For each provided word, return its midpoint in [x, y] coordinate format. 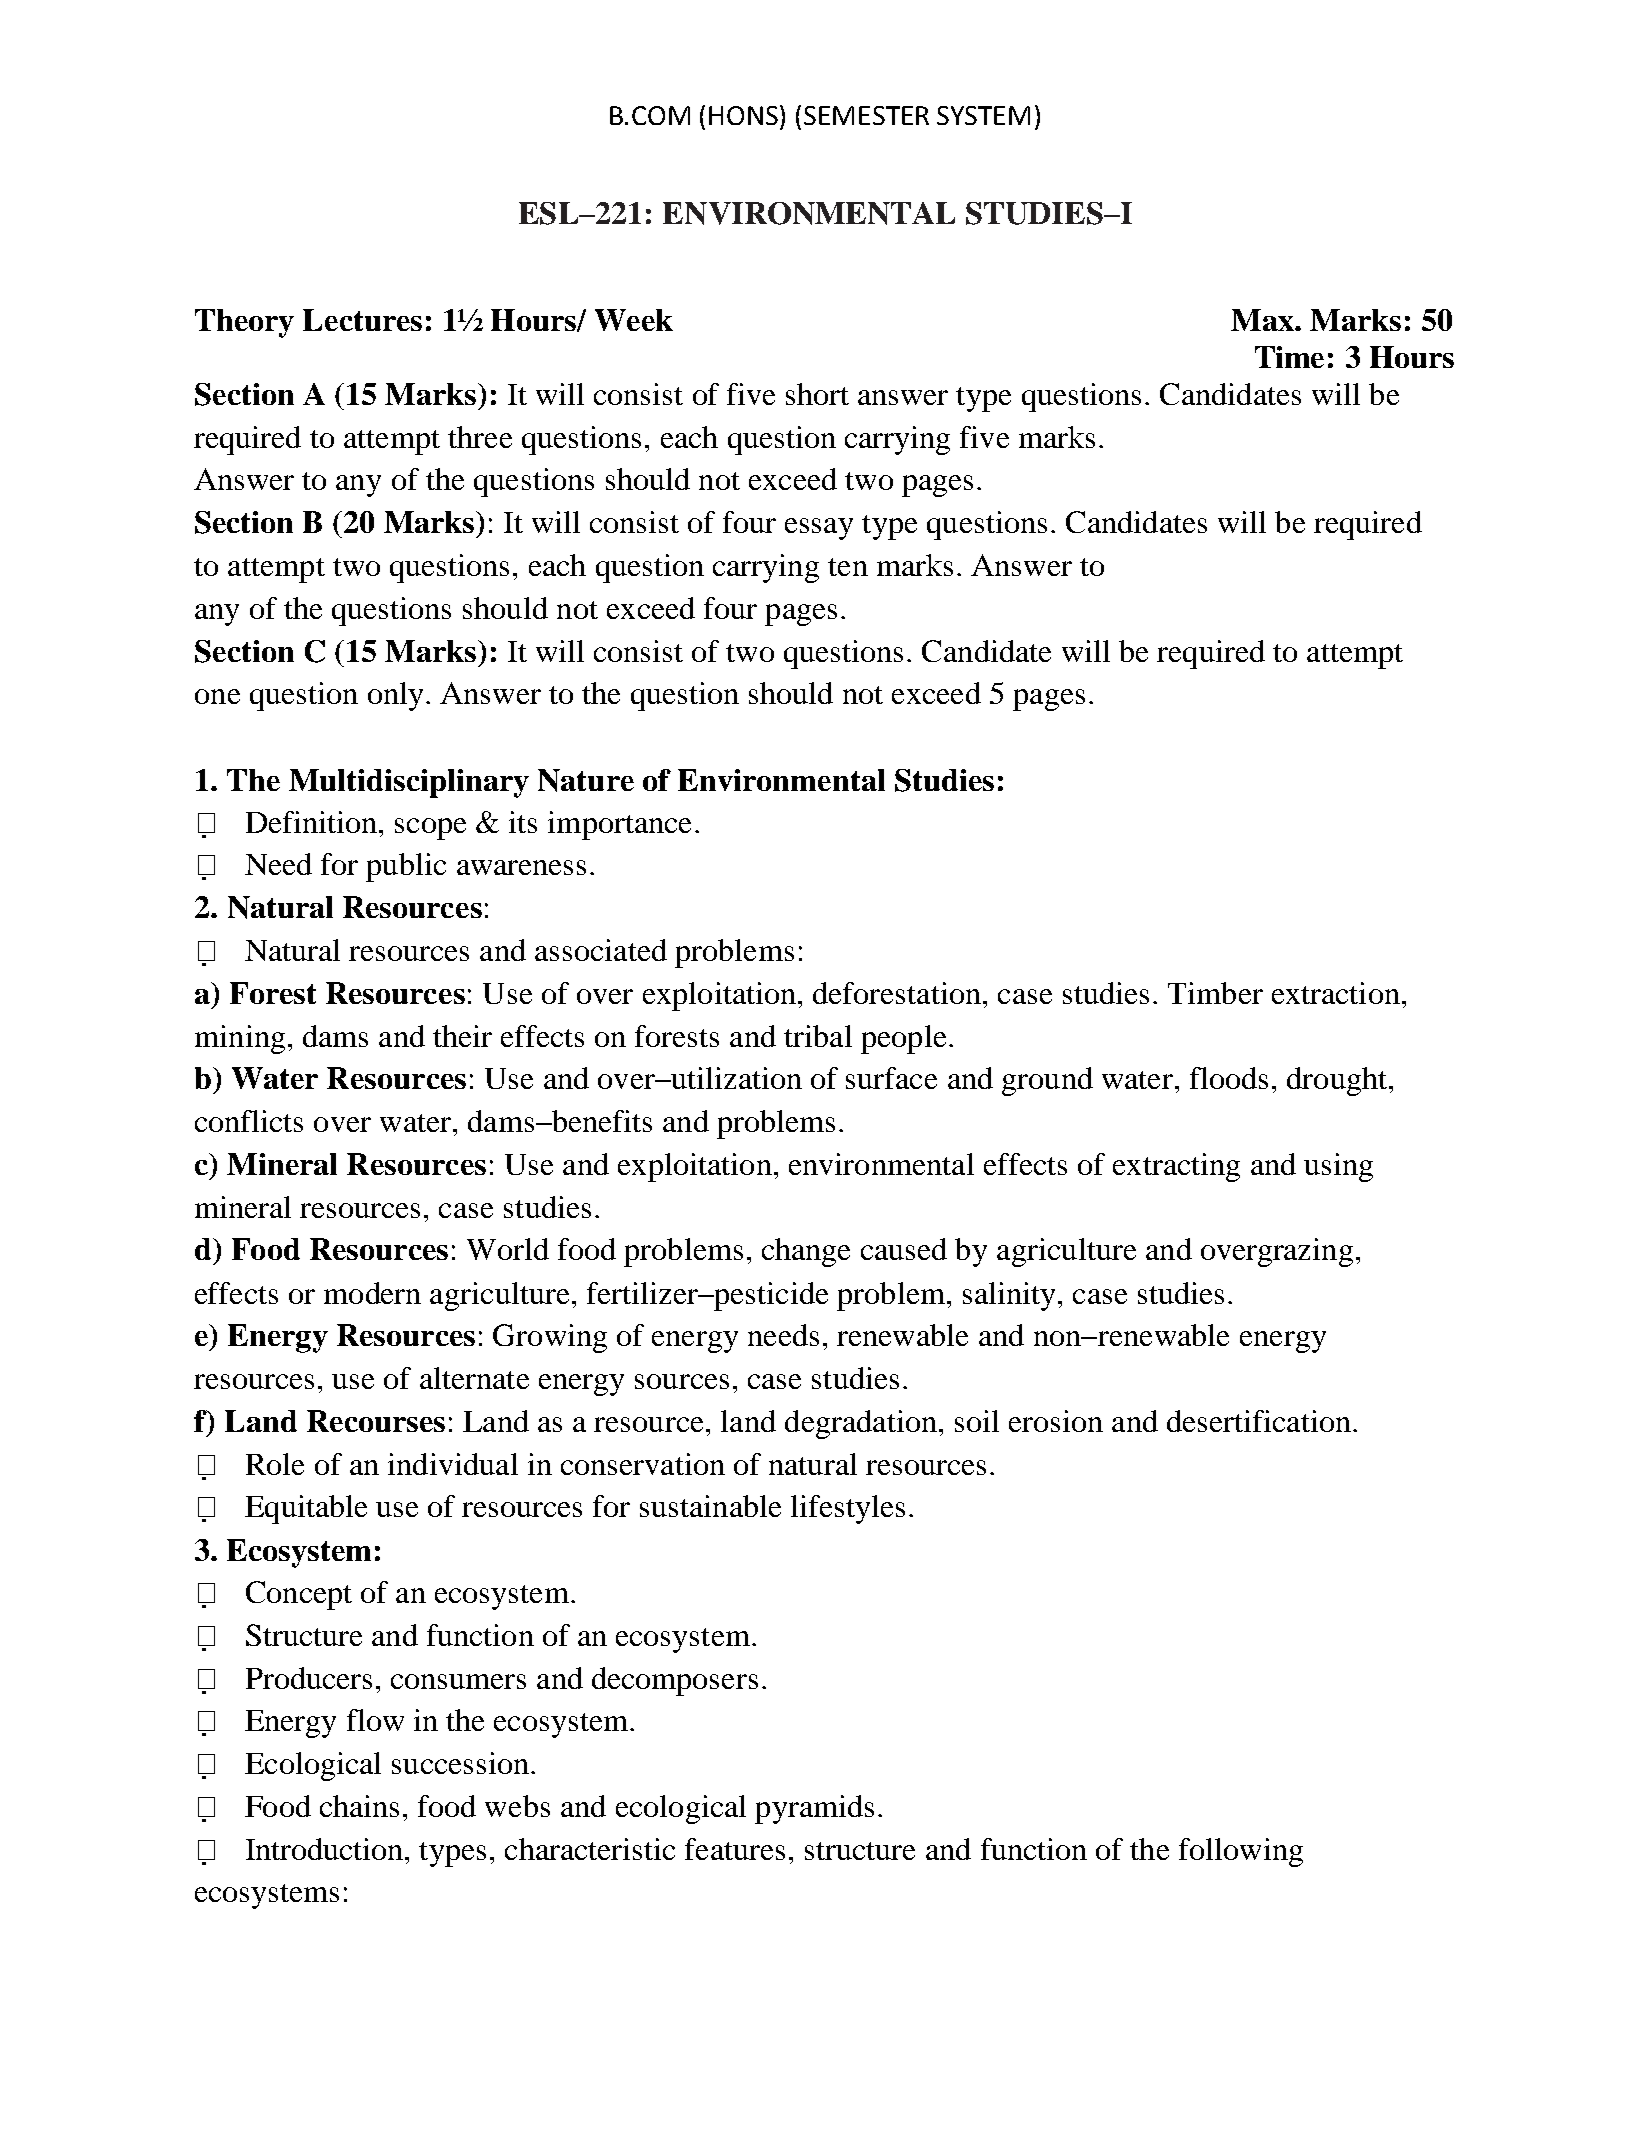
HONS [745, 115]
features [735, 1849]
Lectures [362, 320]
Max [1263, 320]
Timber [1215, 993]
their [462, 1036]
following [1241, 1852]
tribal [818, 1036]
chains [359, 1806]
